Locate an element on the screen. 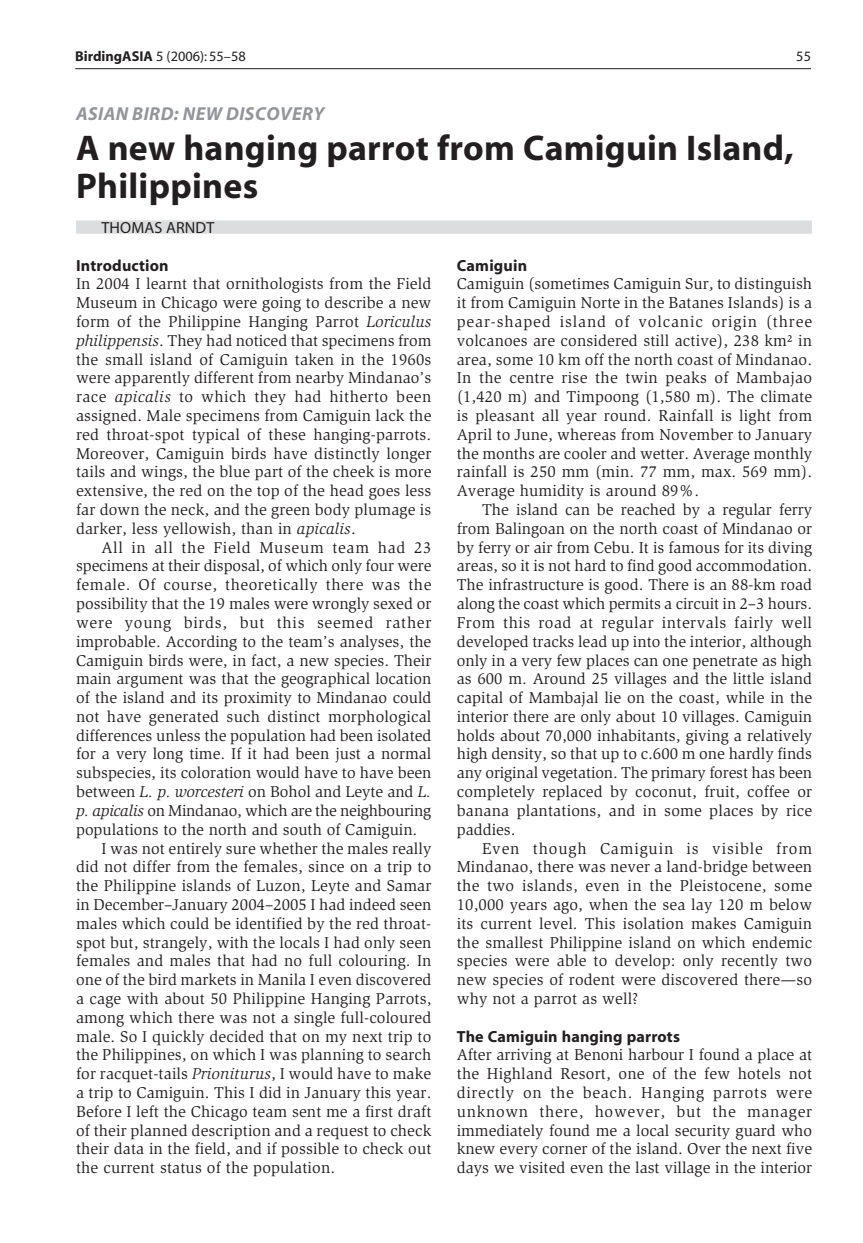 This screenshot has height=1243, width=863. According is located at coordinates (201, 643).
